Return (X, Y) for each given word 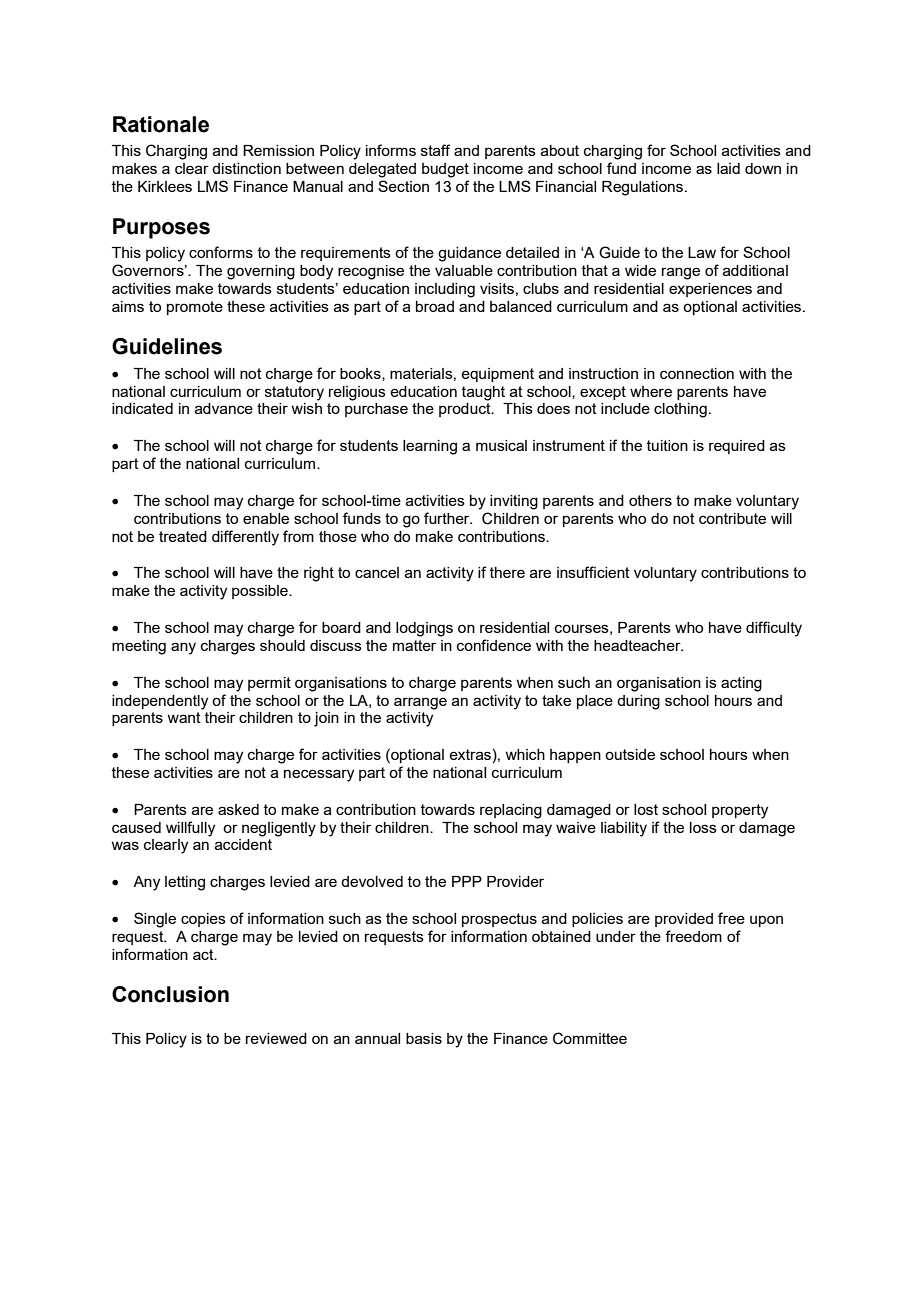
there (507, 572)
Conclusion (170, 994)
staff (435, 150)
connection (697, 373)
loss (703, 827)
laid (728, 168)
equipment (497, 375)
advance (224, 408)
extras (470, 754)
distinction (246, 168)
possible (261, 592)
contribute (732, 518)
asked (238, 809)
